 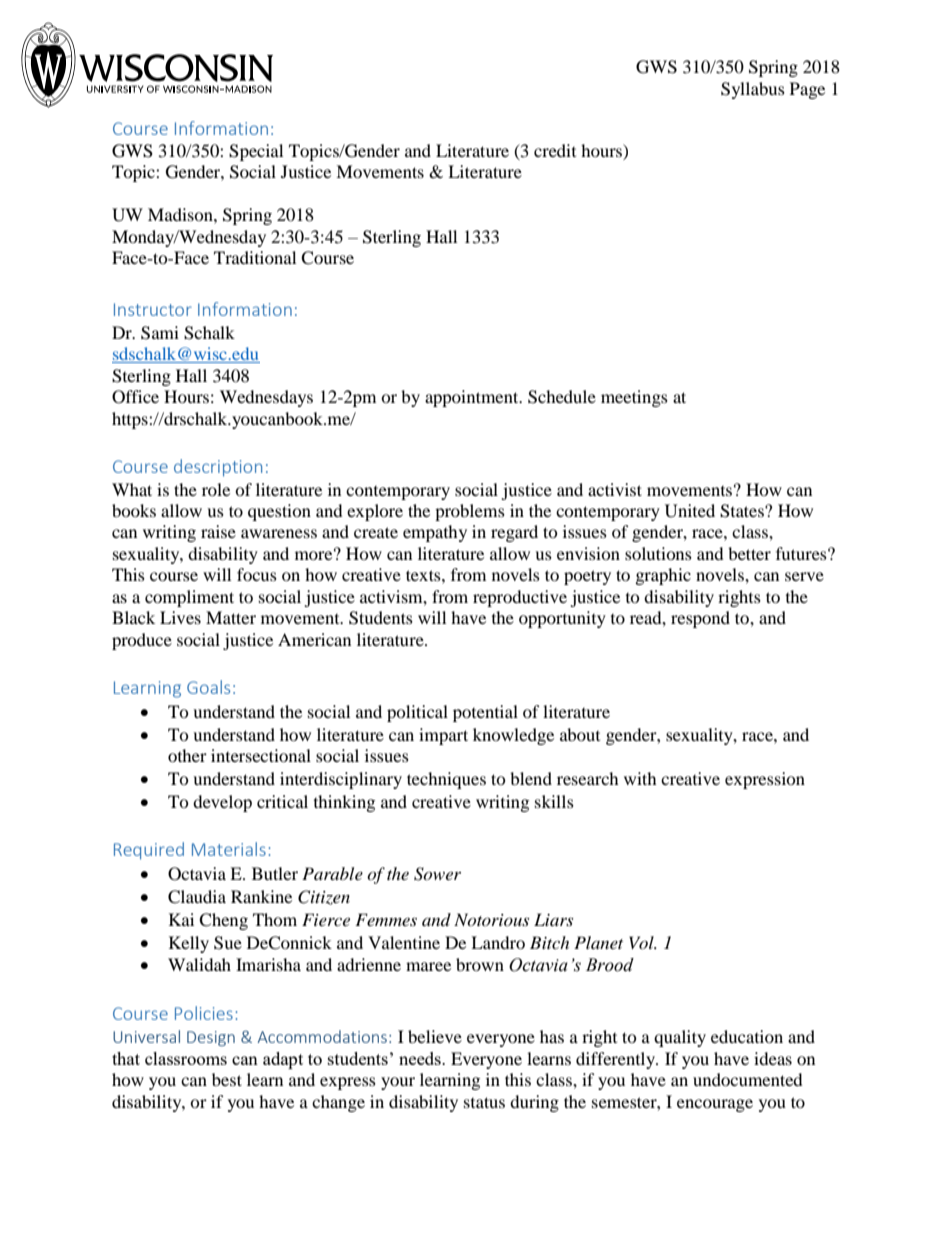 I want to click on appointment, so click(x=473, y=398).
